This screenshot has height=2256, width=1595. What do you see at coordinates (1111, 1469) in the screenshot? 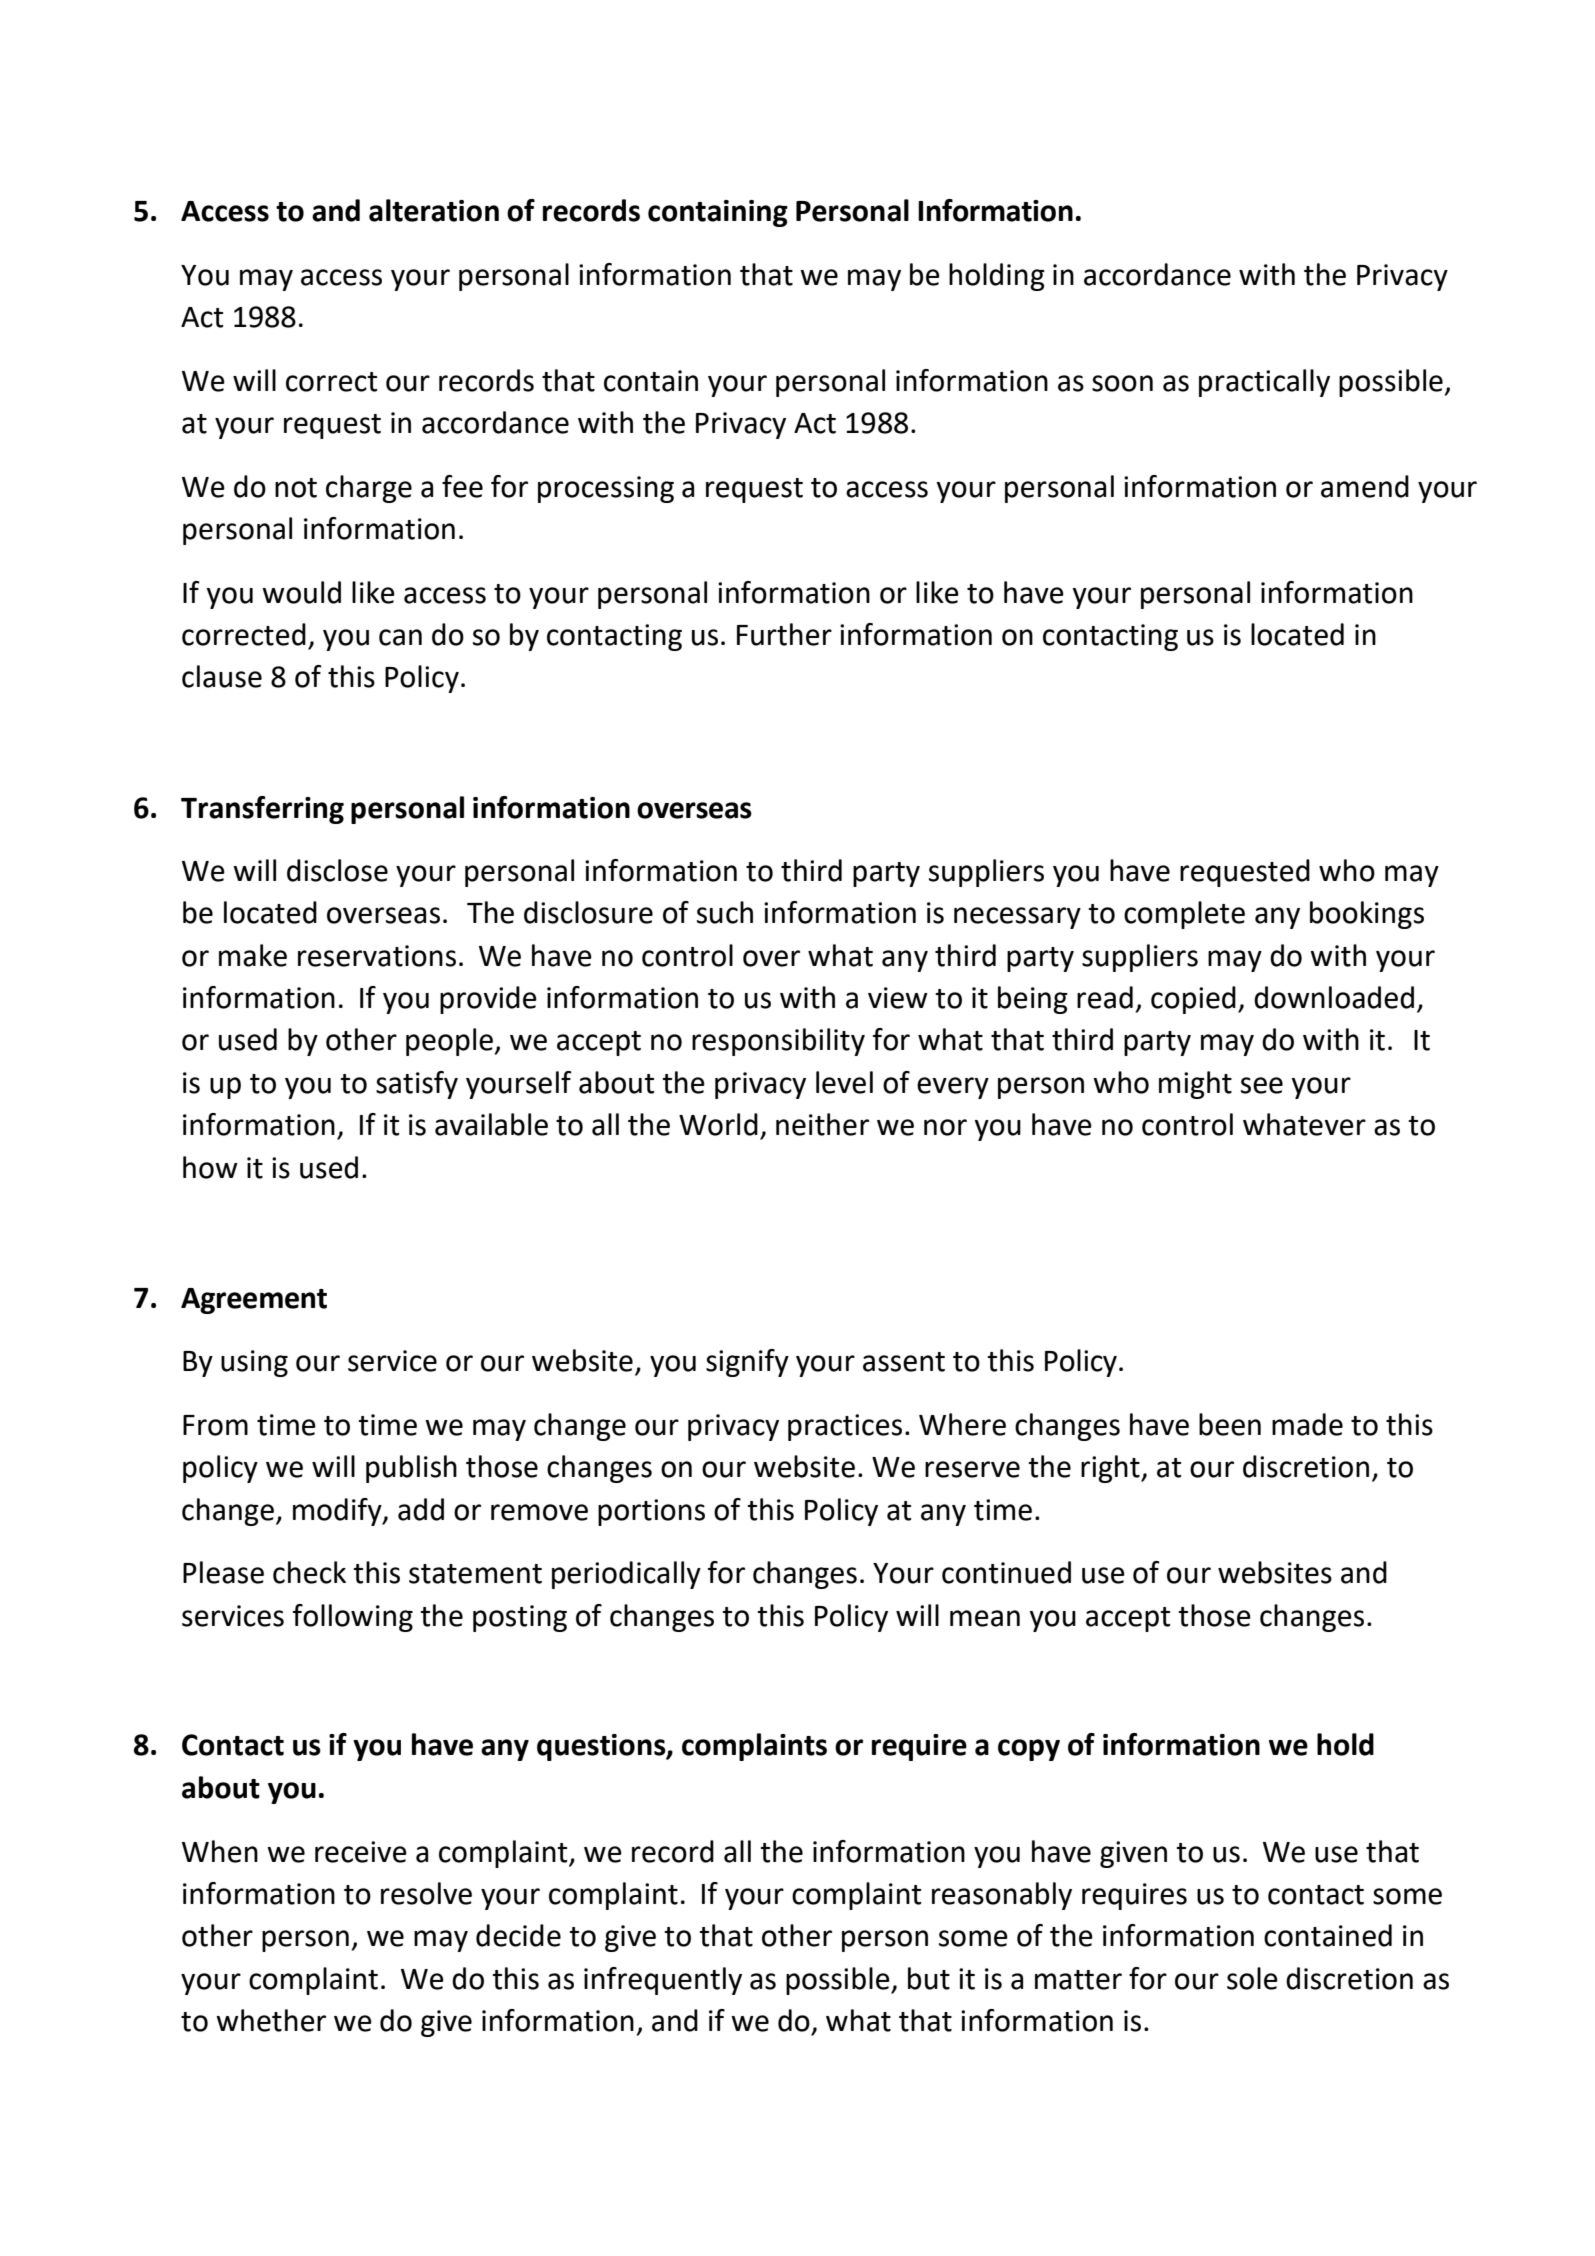
I see `right` at bounding box center [1111, 1469].
